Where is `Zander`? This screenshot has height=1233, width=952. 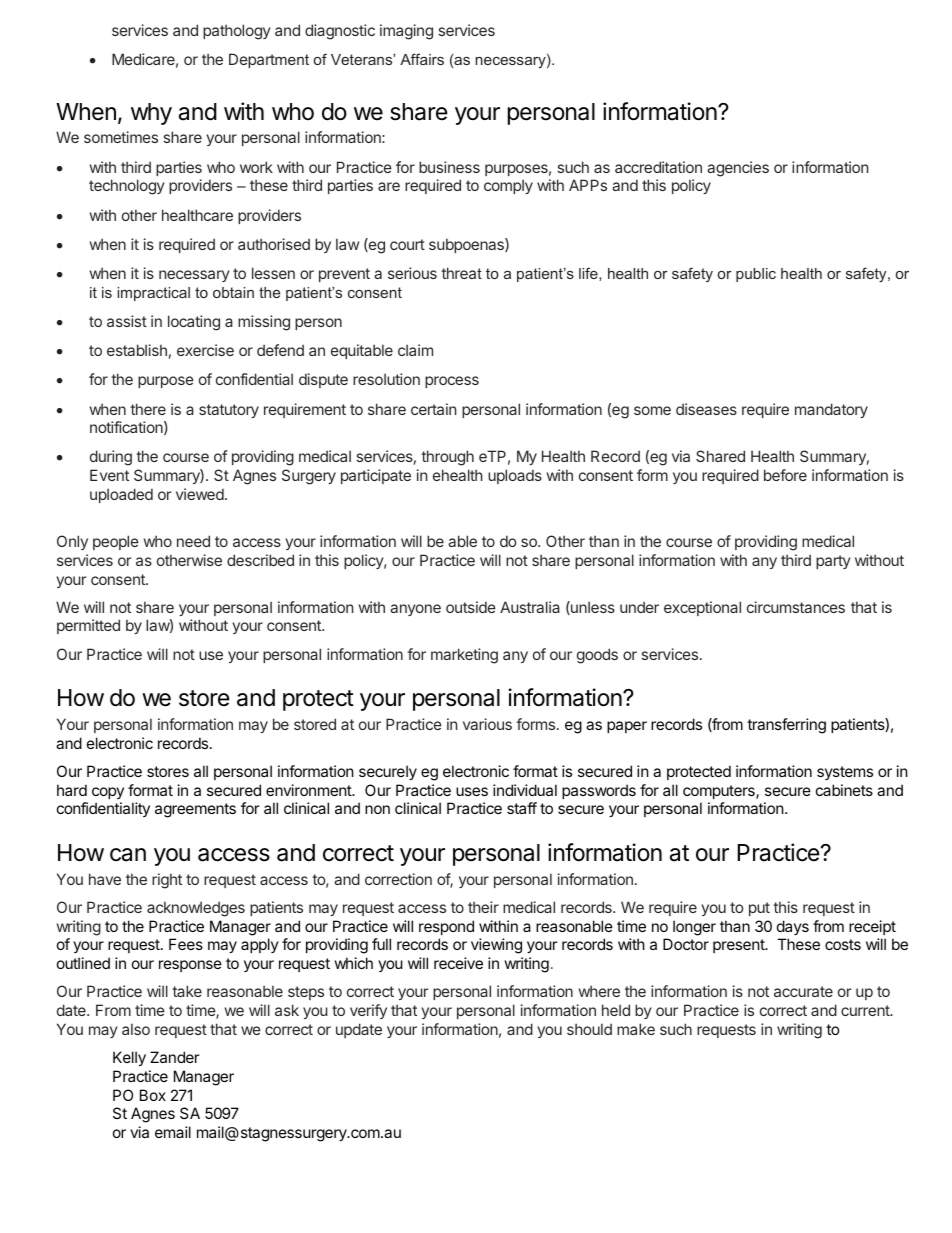
Zander is located at coordinates (175, 1057).
